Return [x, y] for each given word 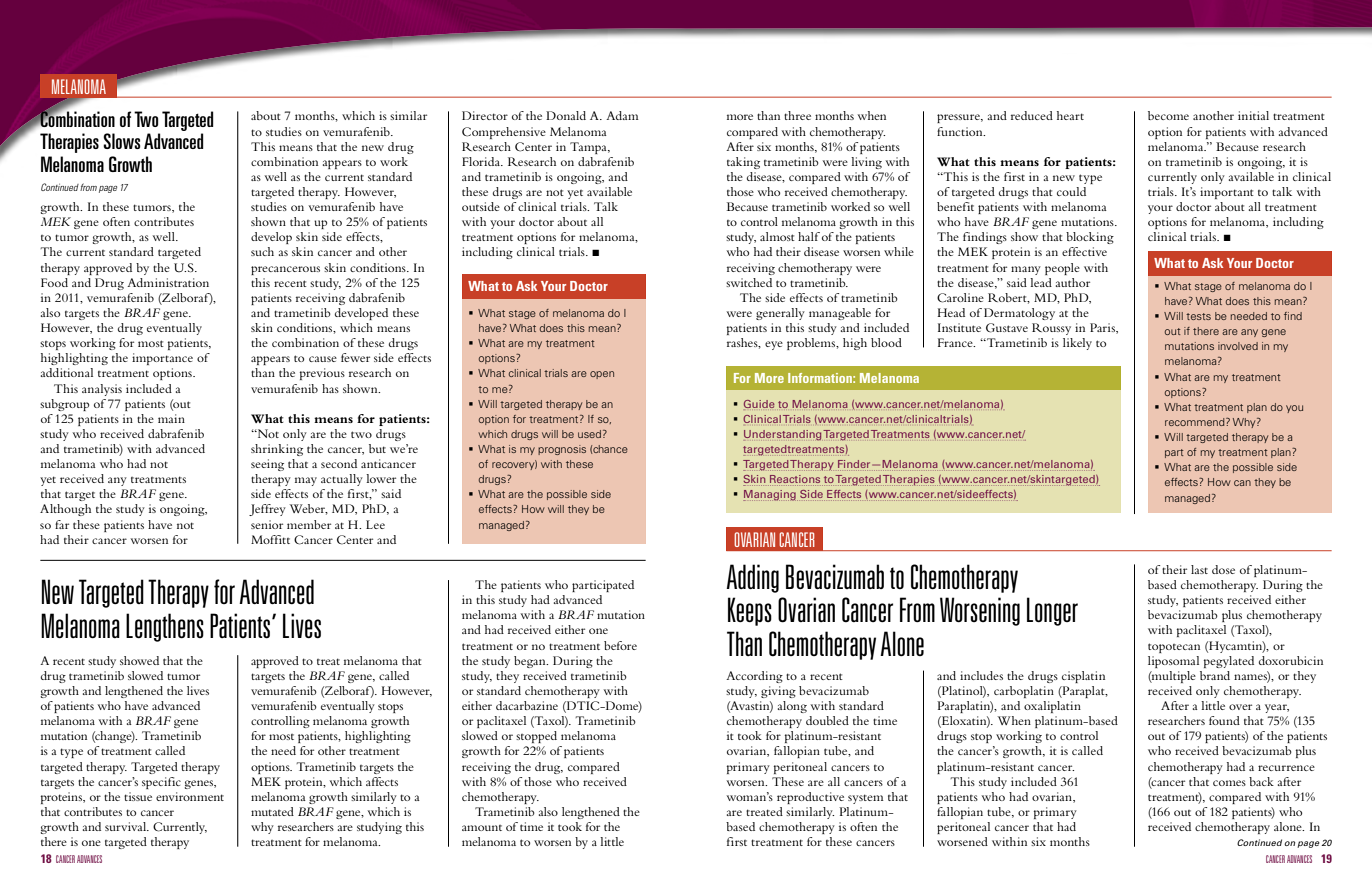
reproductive [810, 798]
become [1168, 115]
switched [749, 282]
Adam [622, 115]
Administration [168, 282]
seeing [267, 465]
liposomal [1173, 662]
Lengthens [165, 627]
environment [190, 796]
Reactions [795, 480]
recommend [1196, 422]
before [620, 645]
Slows [121, 141]
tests [1198, 316]
